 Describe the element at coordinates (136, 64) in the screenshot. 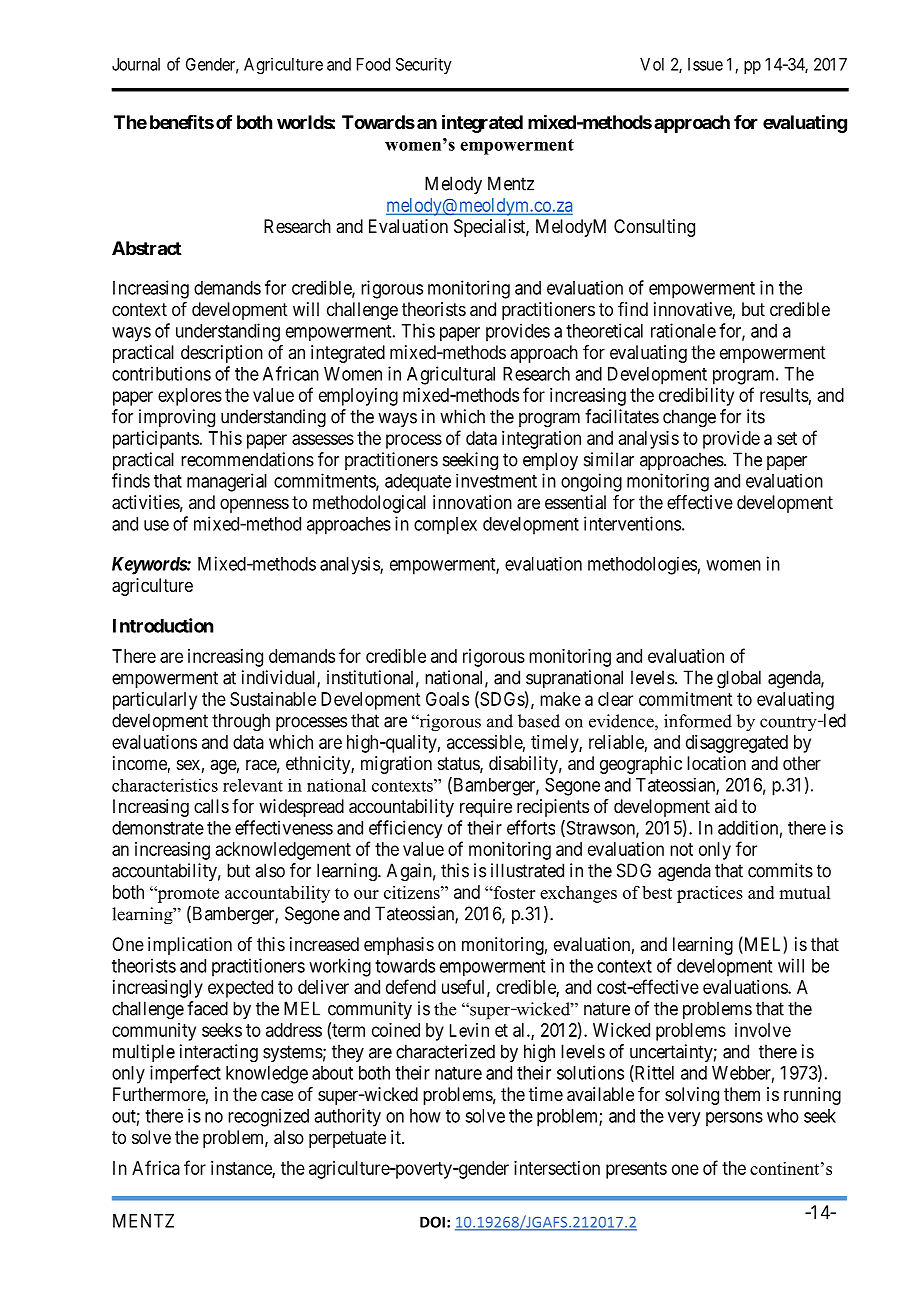

I see `Journal` at that location.
